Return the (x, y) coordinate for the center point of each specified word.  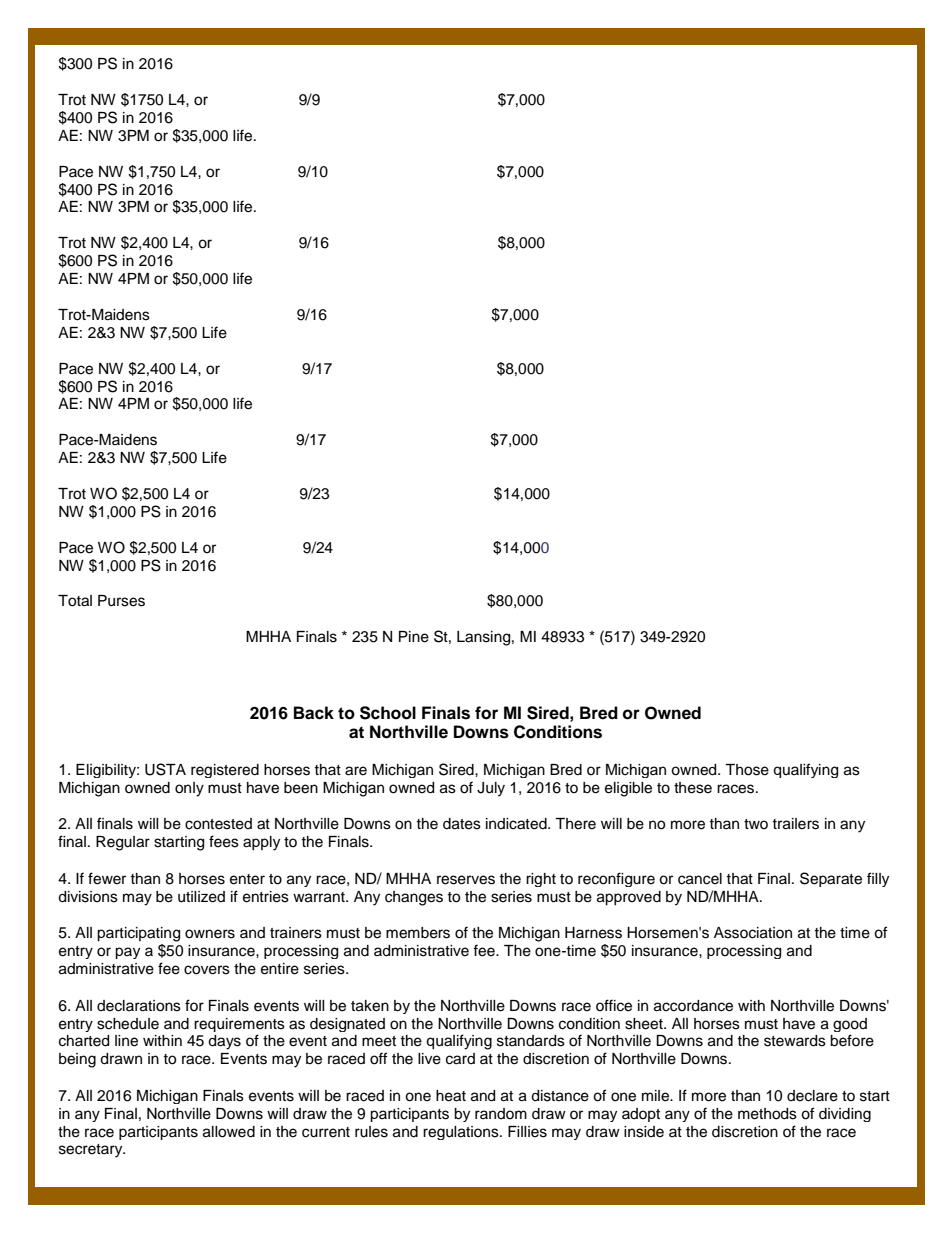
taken (370, 1006)
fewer (107, 878)
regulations (462, 1133)
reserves (466, 880)
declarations (139, 1006)
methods (767, 1114)
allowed (229, 1132)
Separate (831, 879)
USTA (165, 769)
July (491, 789)
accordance (693, 1006)
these (693, 788)
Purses (121, 601)
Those (747, 770)
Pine (414, 637)
